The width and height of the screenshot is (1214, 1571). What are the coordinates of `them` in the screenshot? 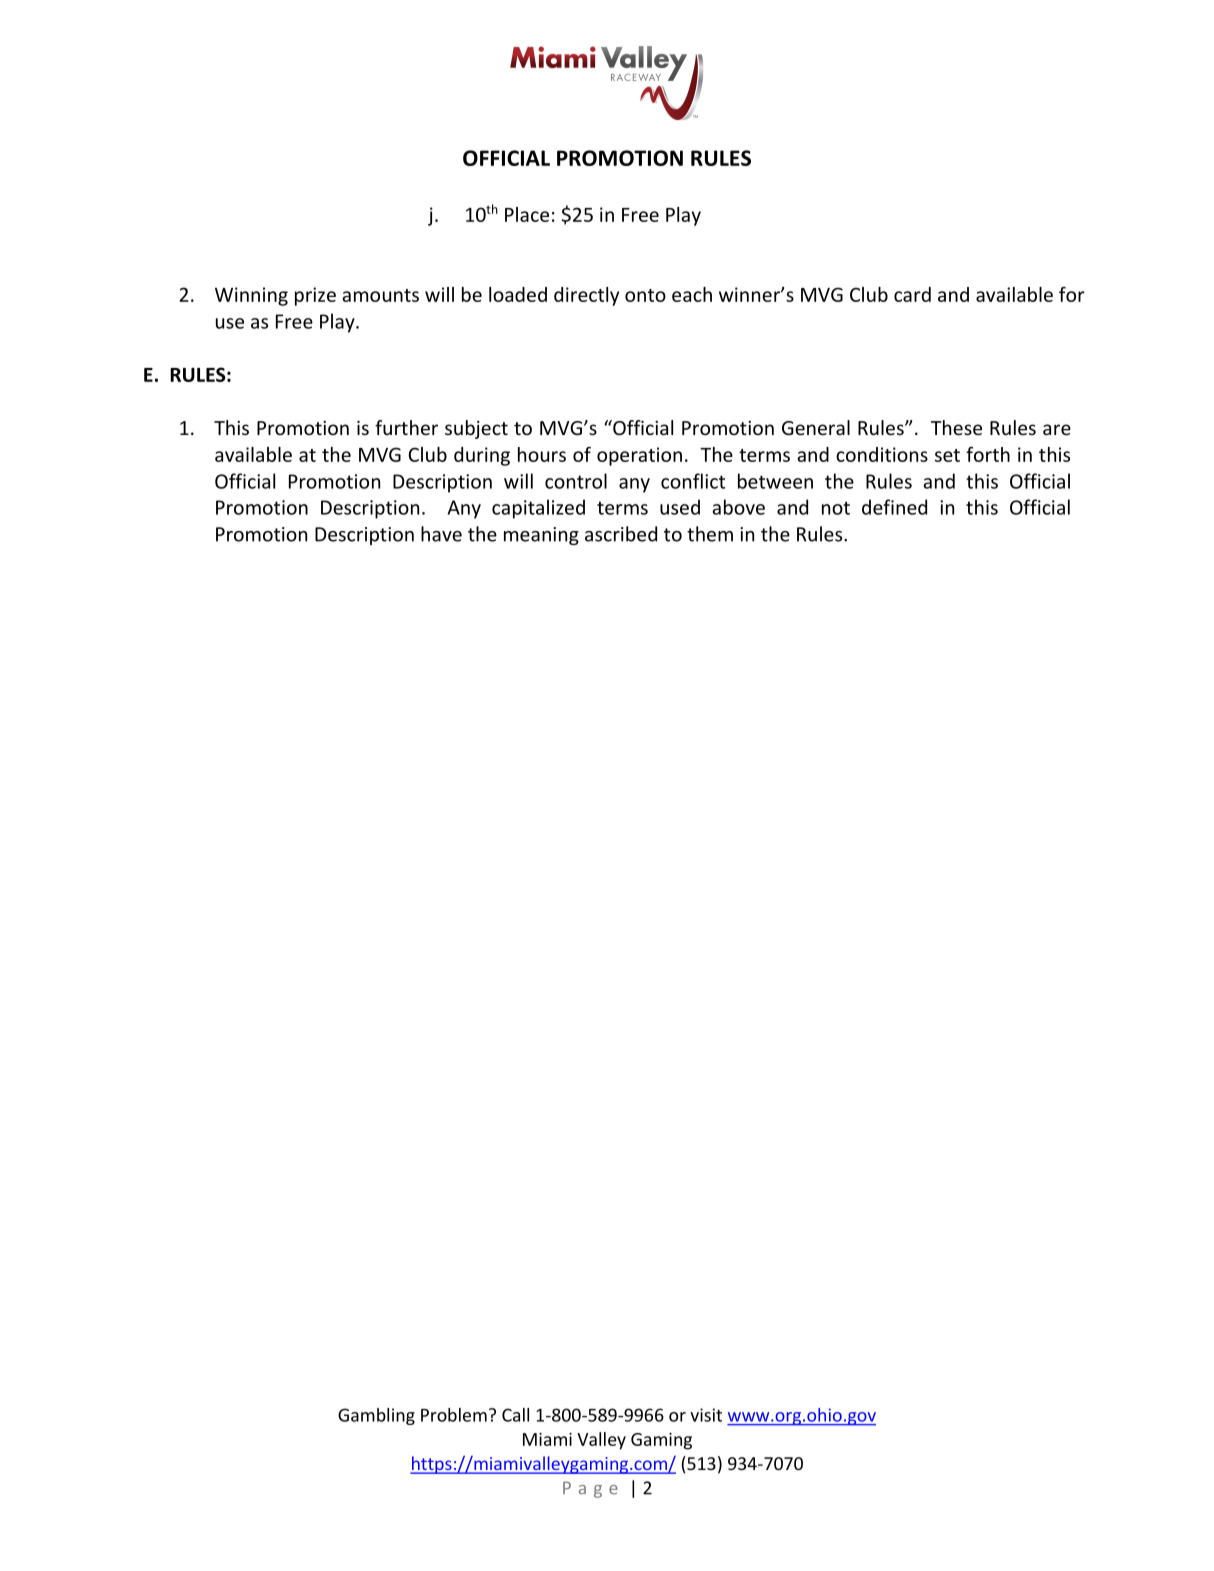 It's located at (710, 534).
